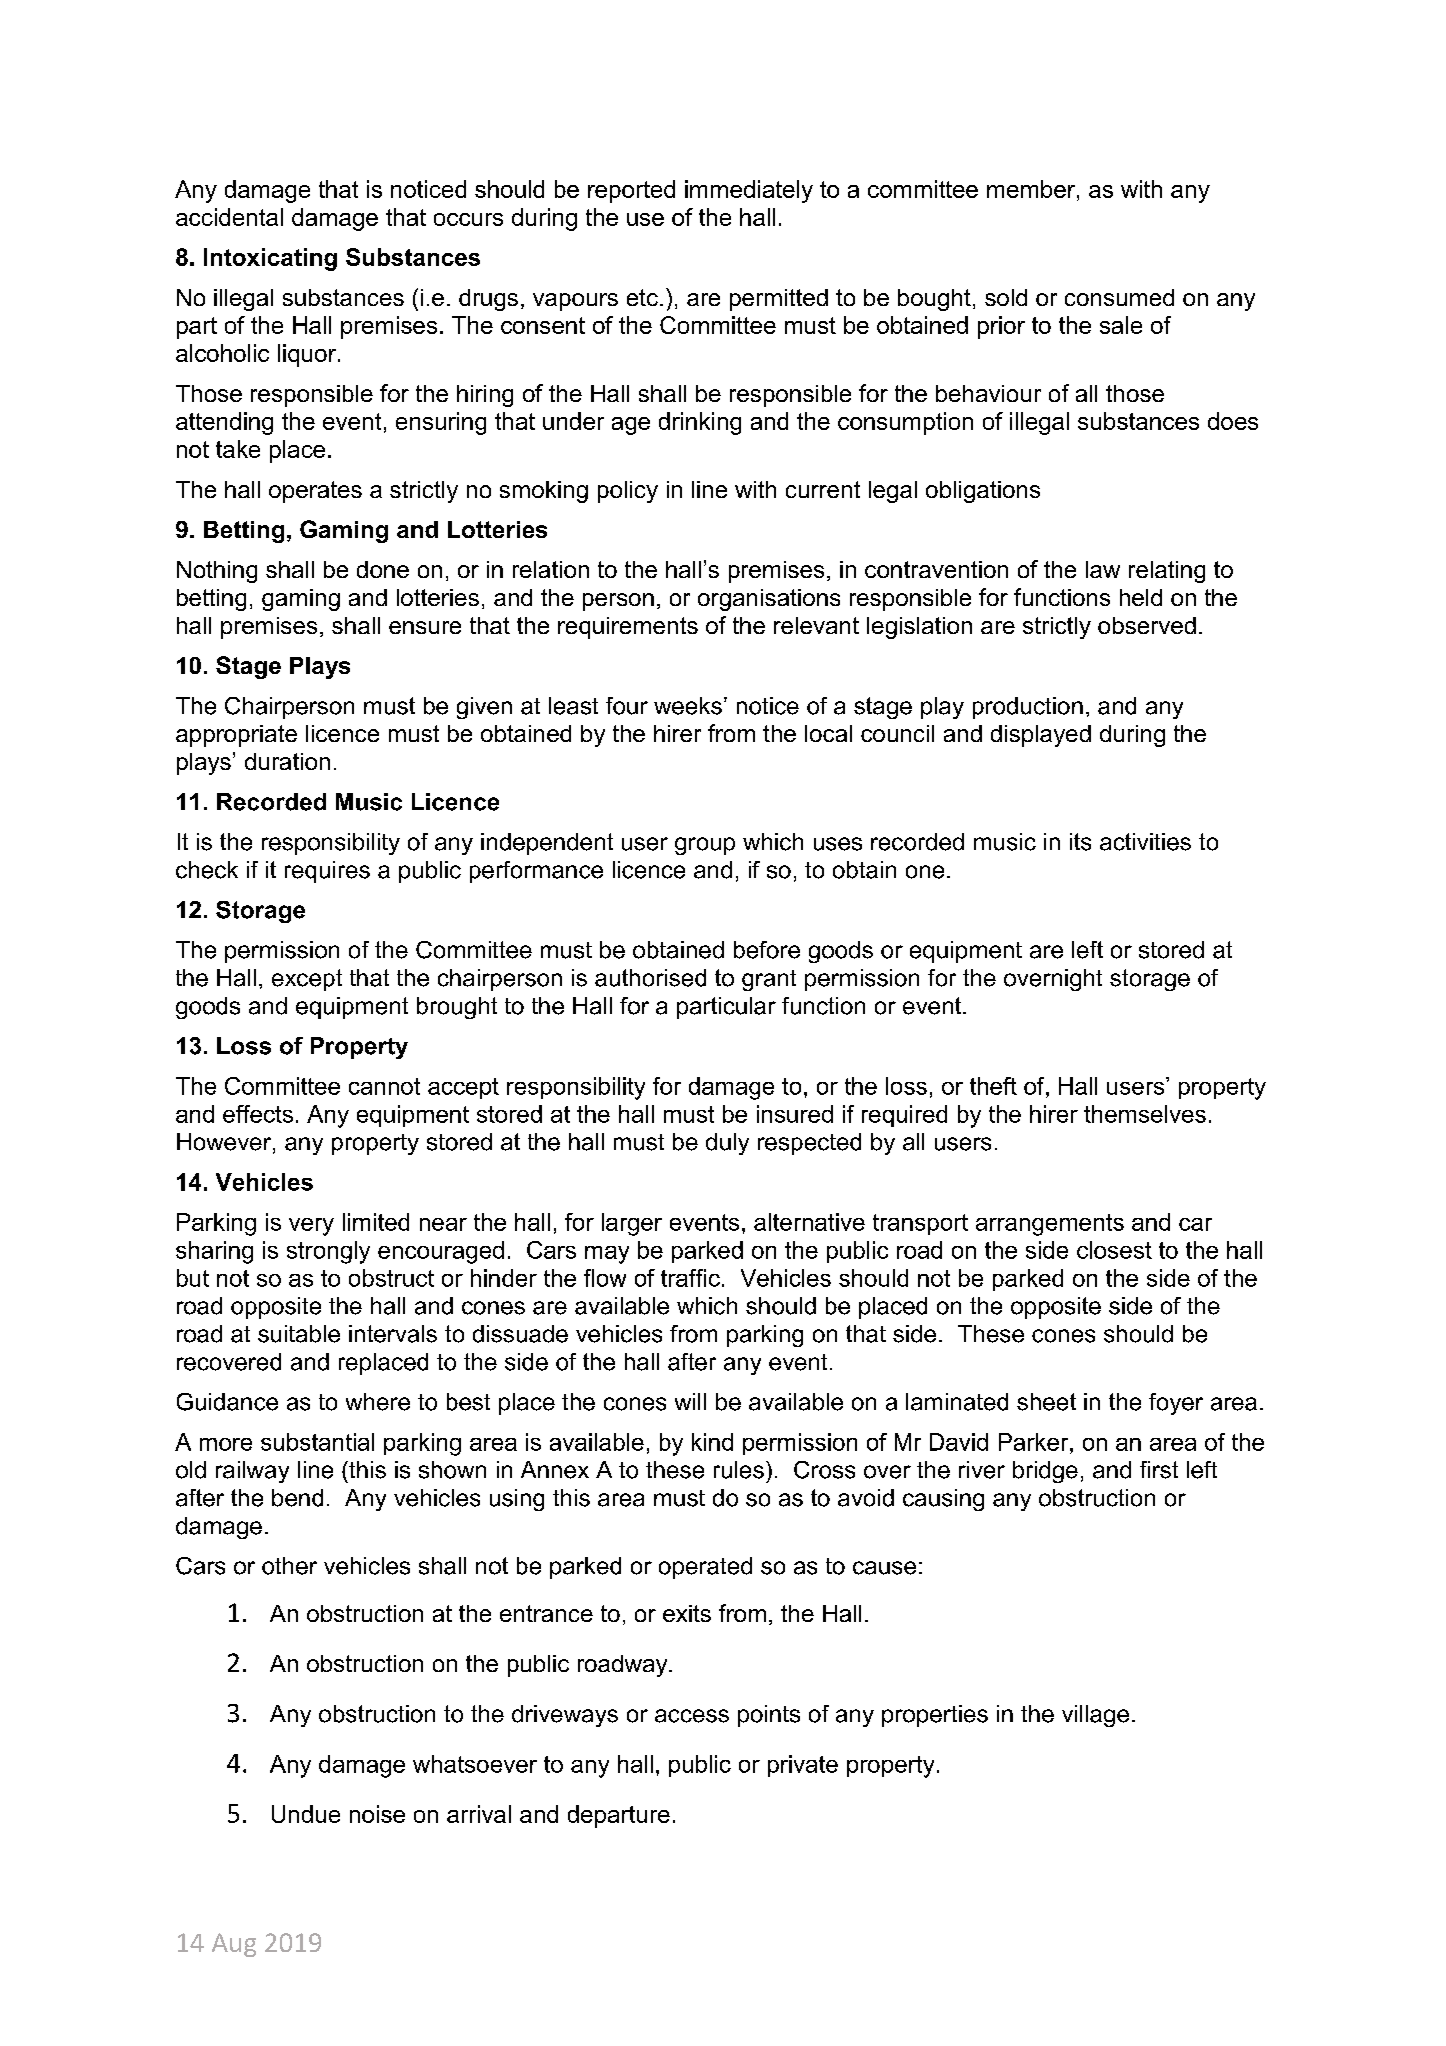 The image size is (1446, 2046). What do you see at coordinates (384, 1086) in the screenshot?
I see `cannot` at bounding box center [384, 1086].
